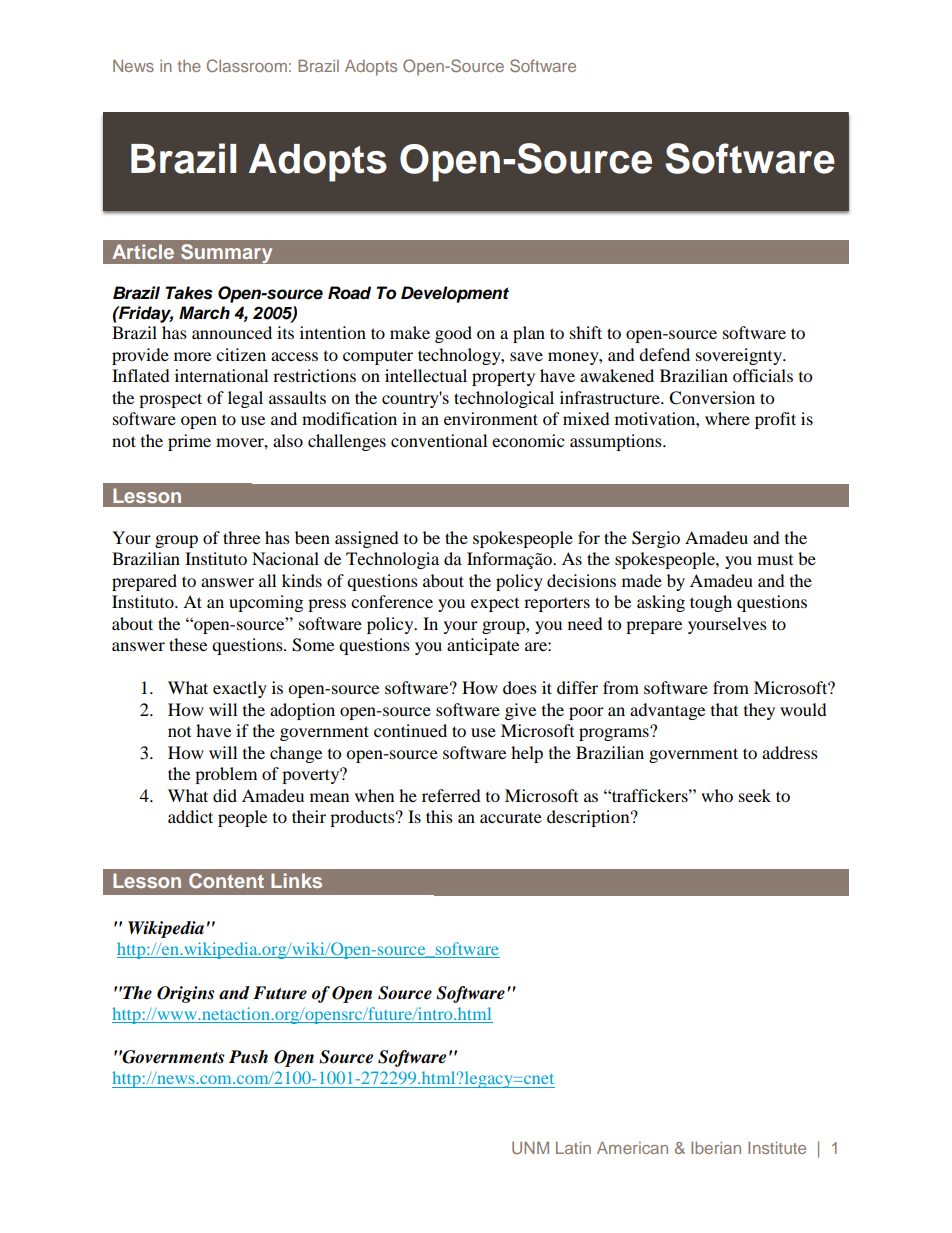  I want to click on who, so click(717, 795).
